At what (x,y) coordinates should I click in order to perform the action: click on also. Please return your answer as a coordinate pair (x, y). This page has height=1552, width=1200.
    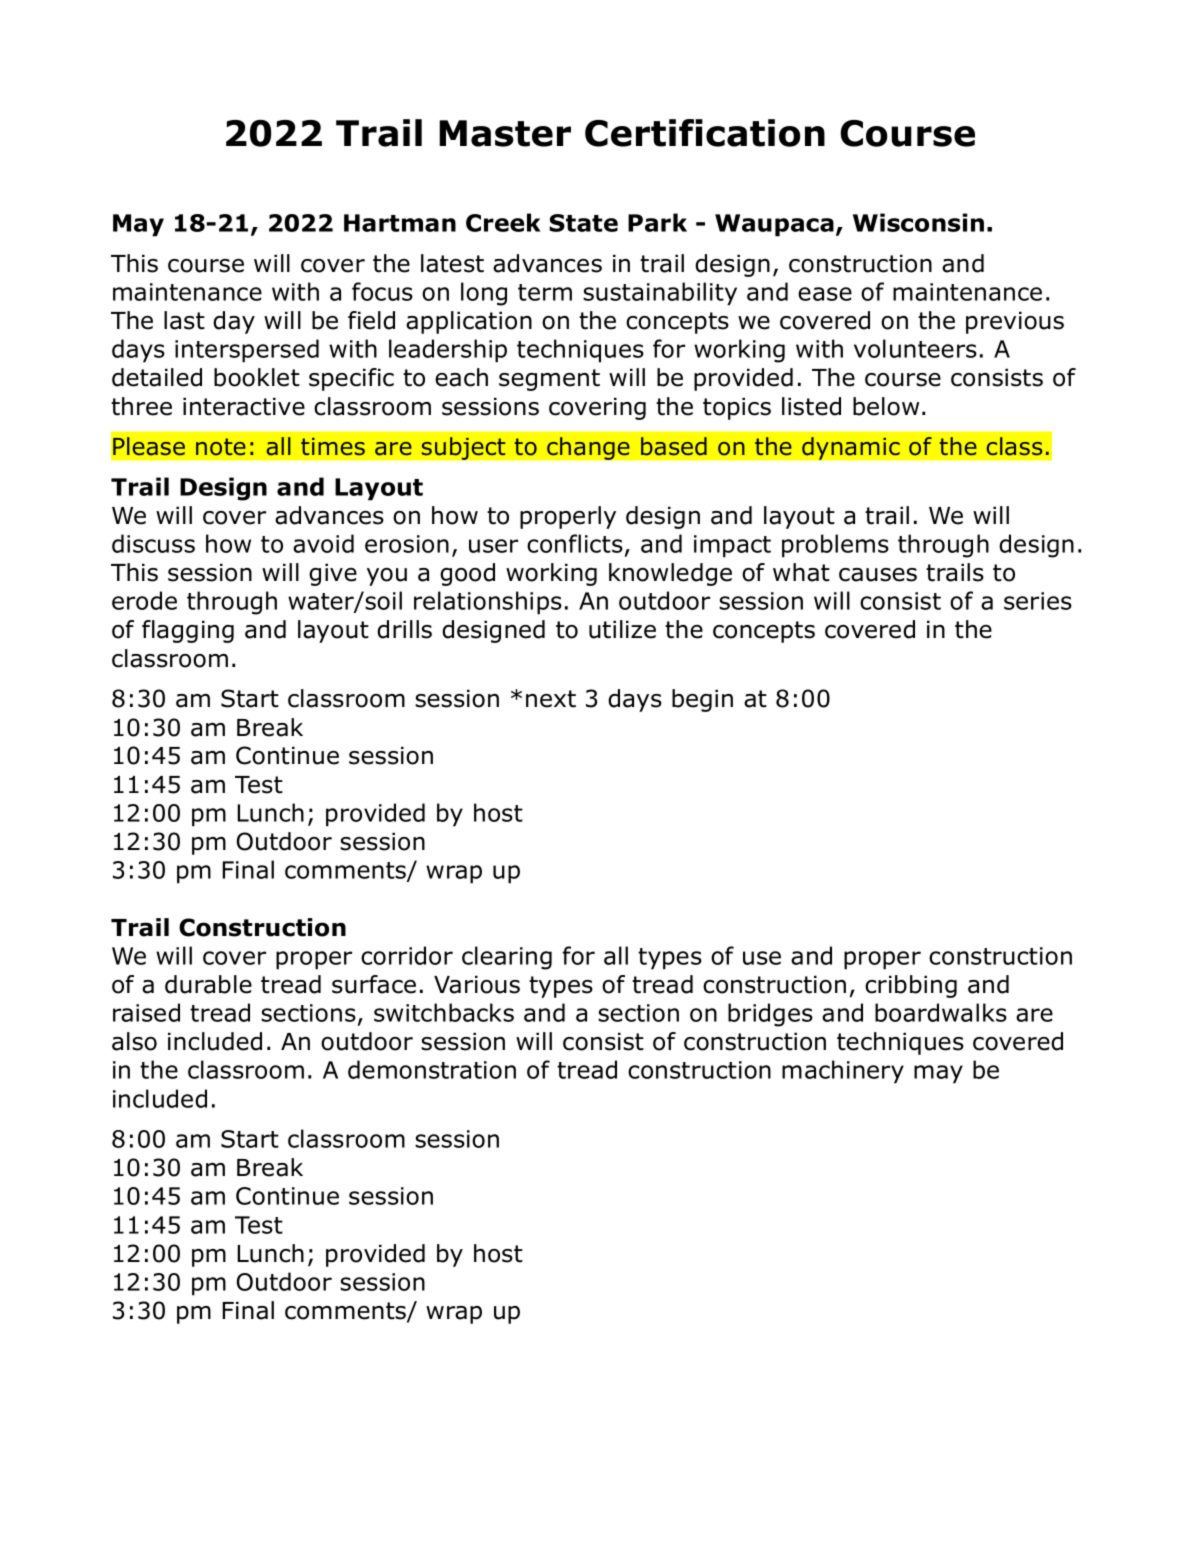
    Looking at the image, I should click on (134, 1041).
